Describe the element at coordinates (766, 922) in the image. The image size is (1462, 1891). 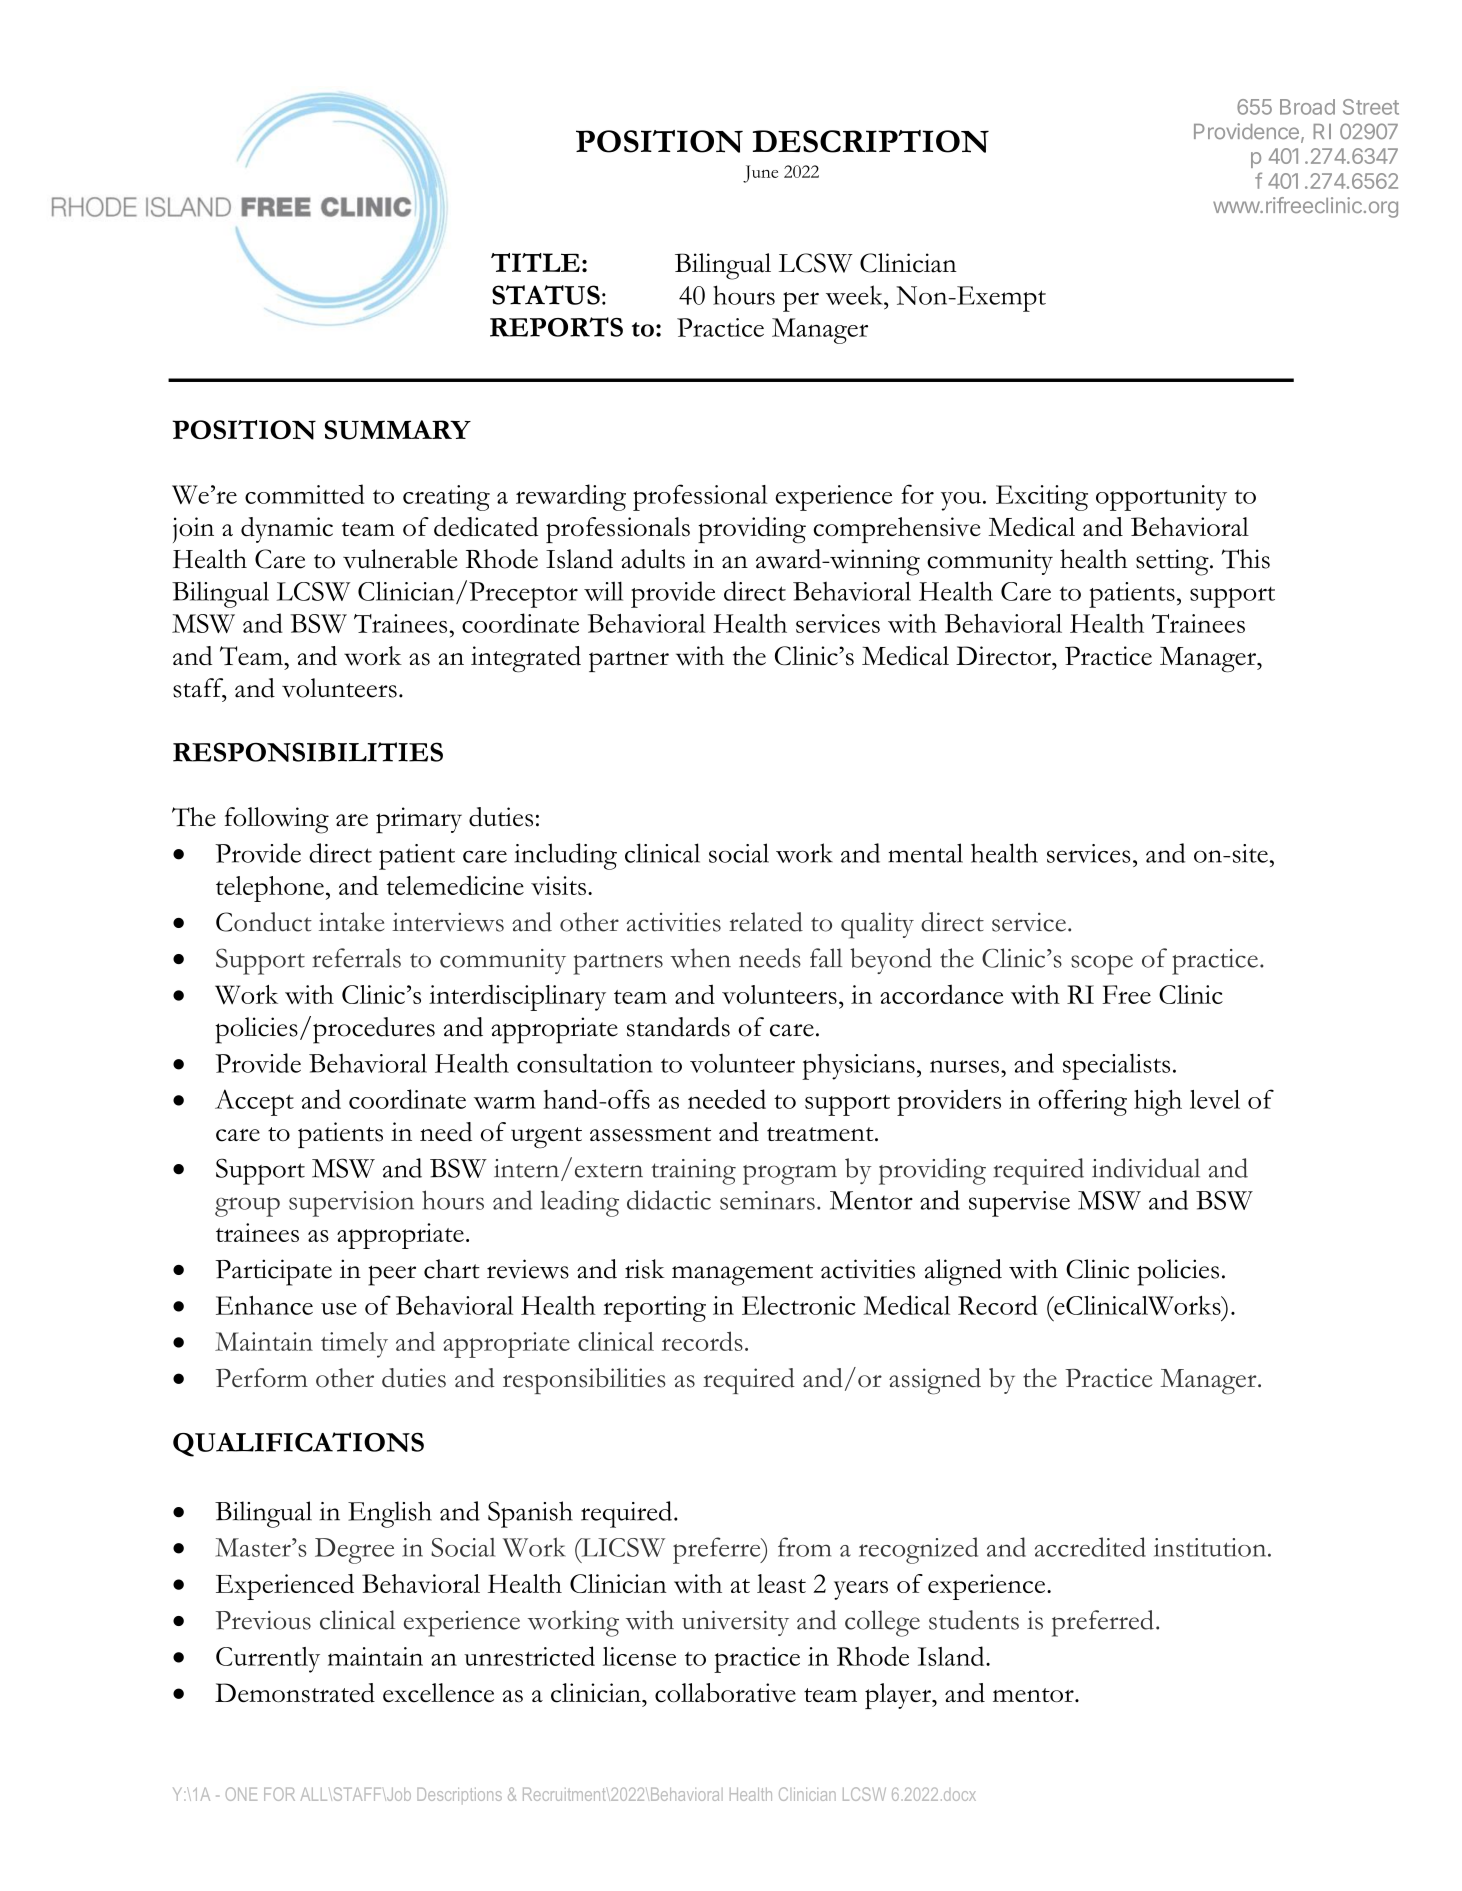
I see `related` at that location.
